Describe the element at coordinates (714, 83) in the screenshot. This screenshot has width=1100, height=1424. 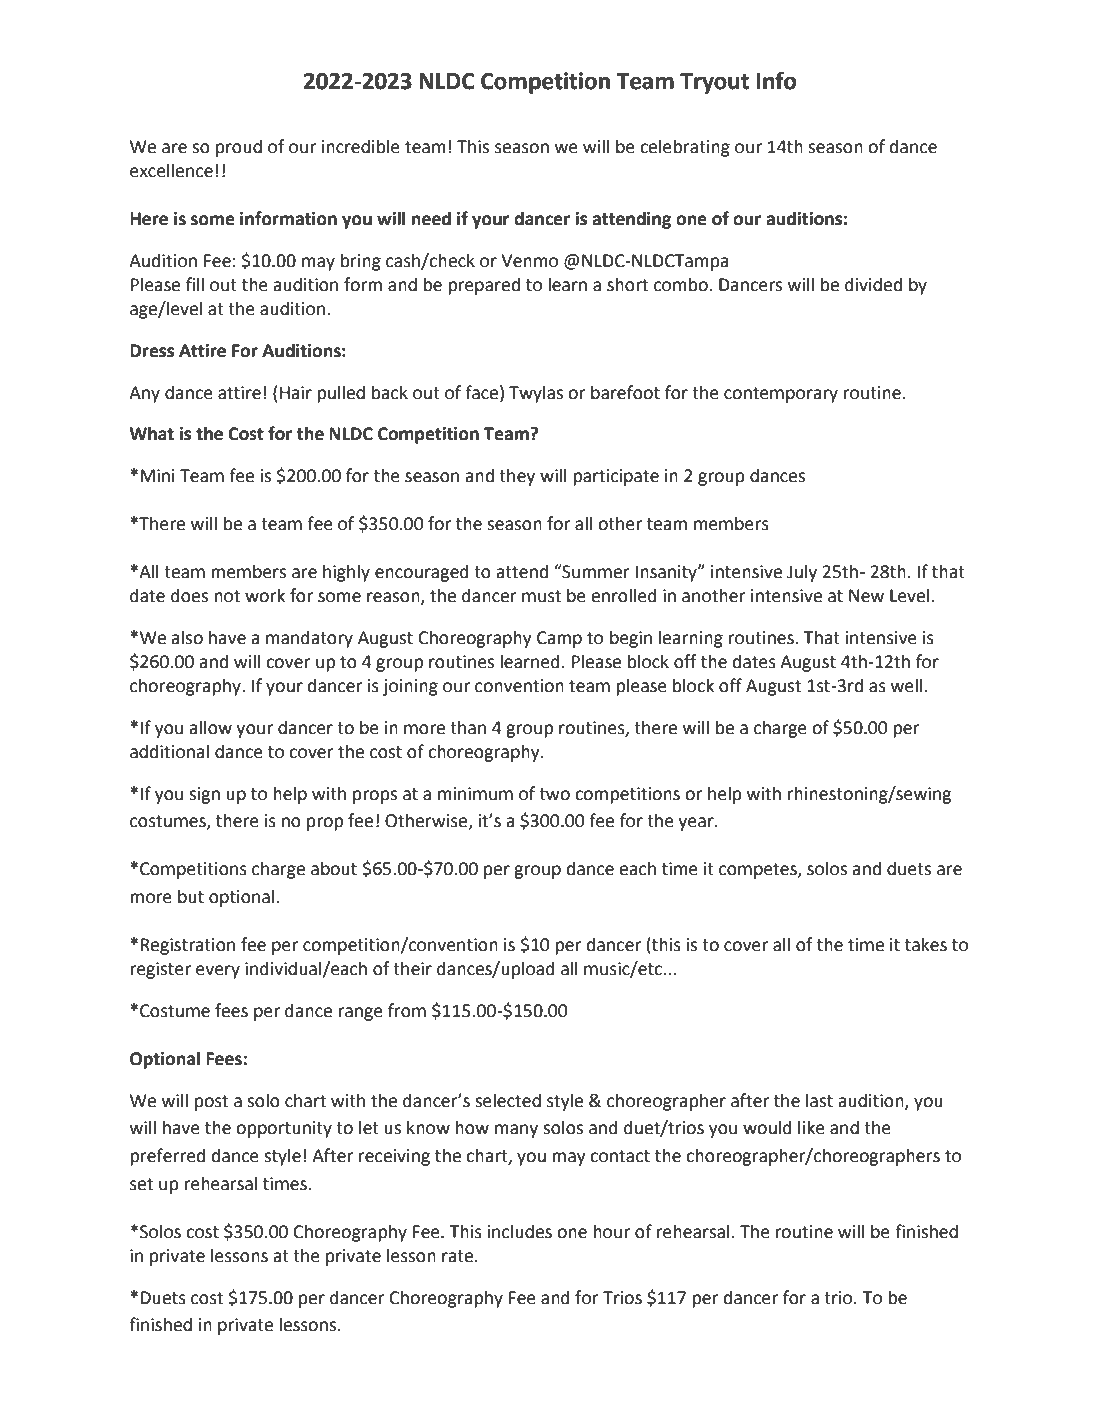
I see `Tryout` at that location.
